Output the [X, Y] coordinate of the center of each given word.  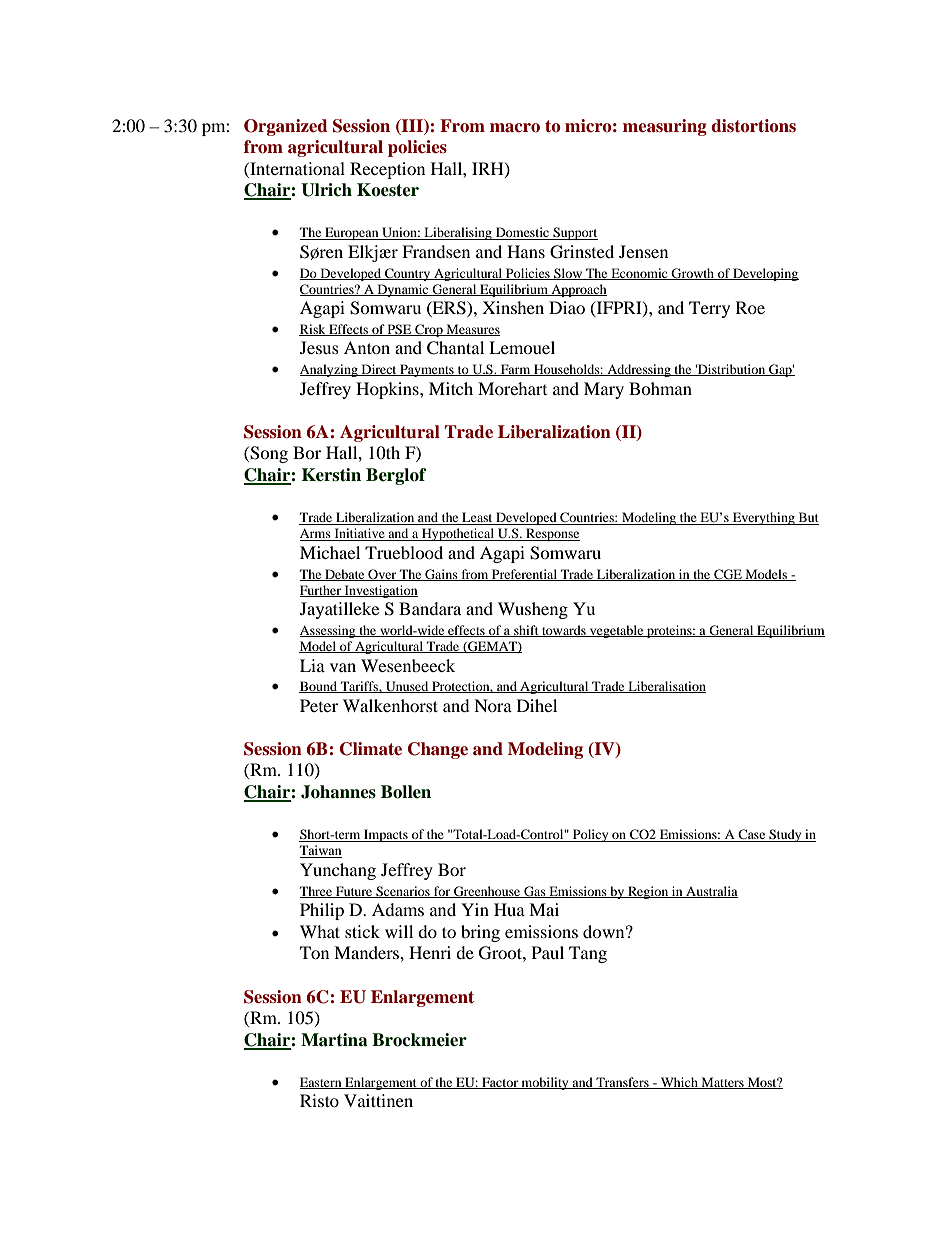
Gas [535, 892]
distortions [753, 126]
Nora [493, 705]
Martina [334, 1040]
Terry [709, 309]
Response [552, 534]
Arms [316, 535]
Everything [764, 518]
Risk [313, 330]
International [296, 168]
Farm [515, 370]
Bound [319, 687]
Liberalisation [666, 687]
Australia [711, 892]
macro [515, 128]
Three [317, 892]
